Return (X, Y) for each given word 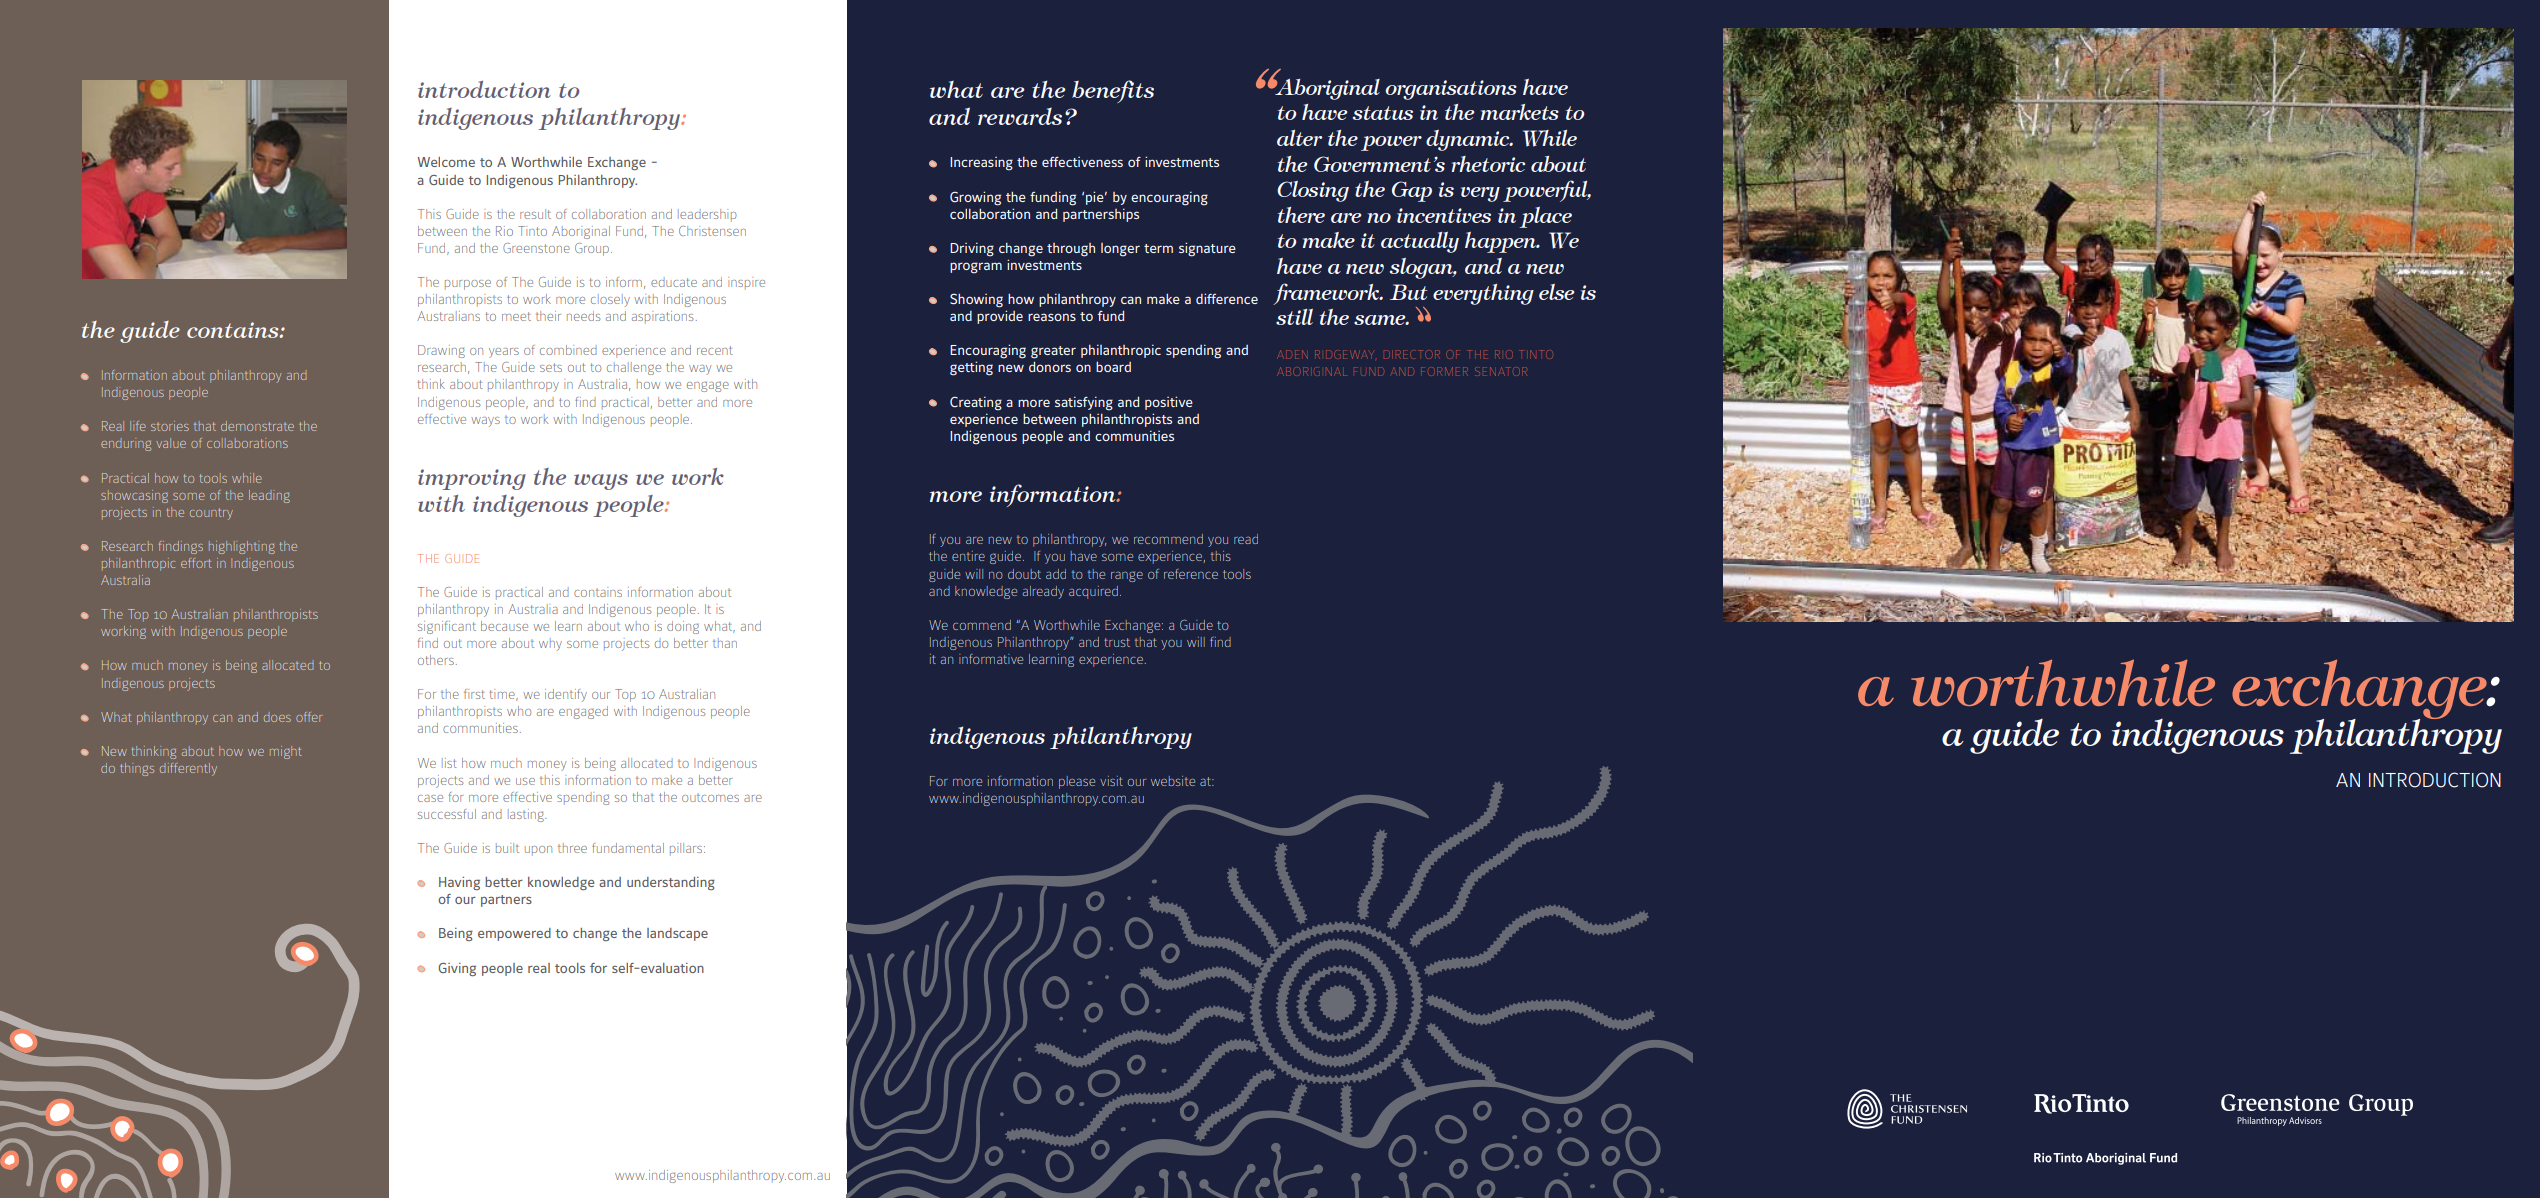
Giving (457, 969)
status (1383, 113)
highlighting (242, 547)
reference (1191, 574)
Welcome (446, 162)
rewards (1020, 116)
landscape (677, 934)
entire (968, 556)
